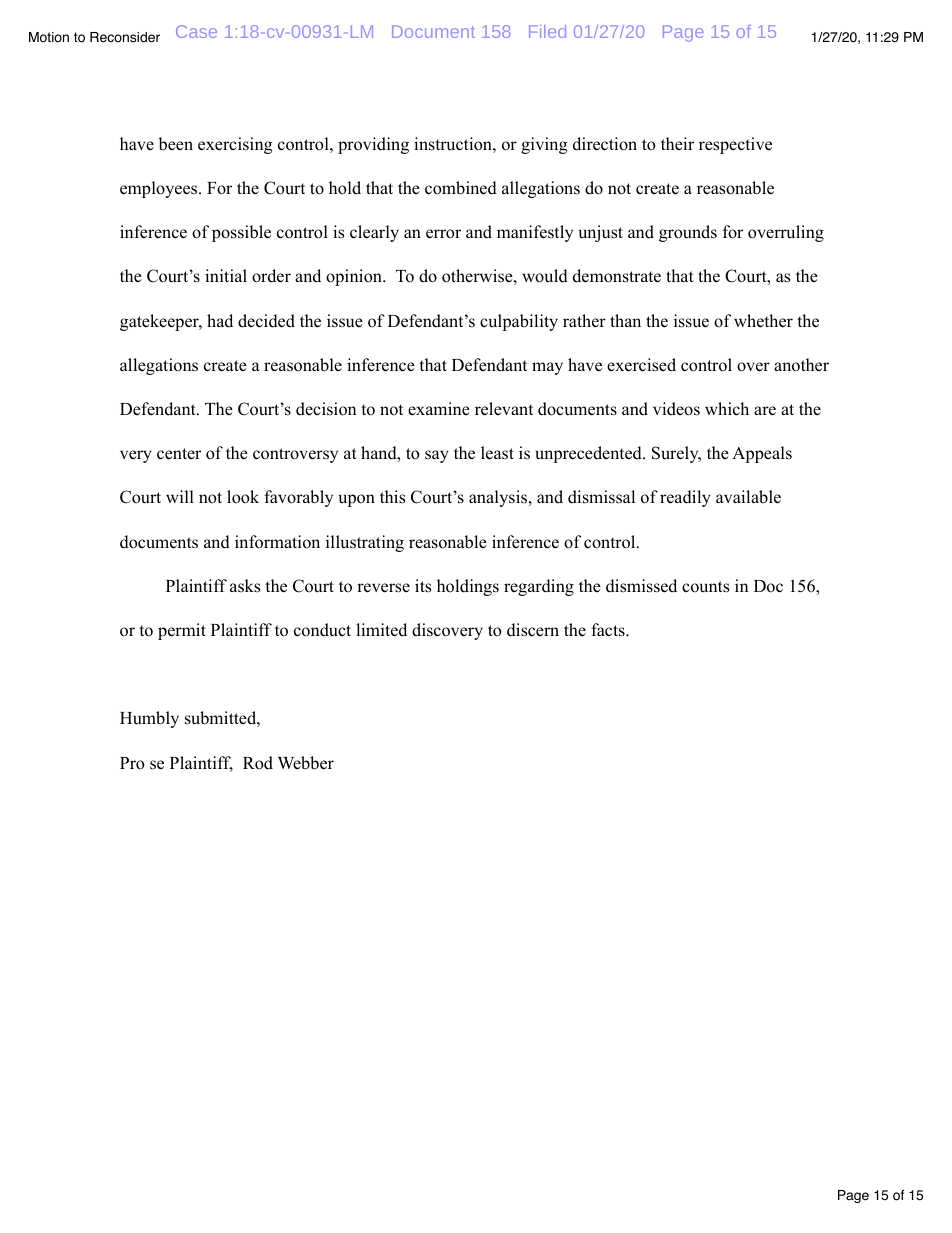 The width and height of the document is (952, 1233). Describe the element at coordinates (685, 498) in the document. I see `readily` at that location.
